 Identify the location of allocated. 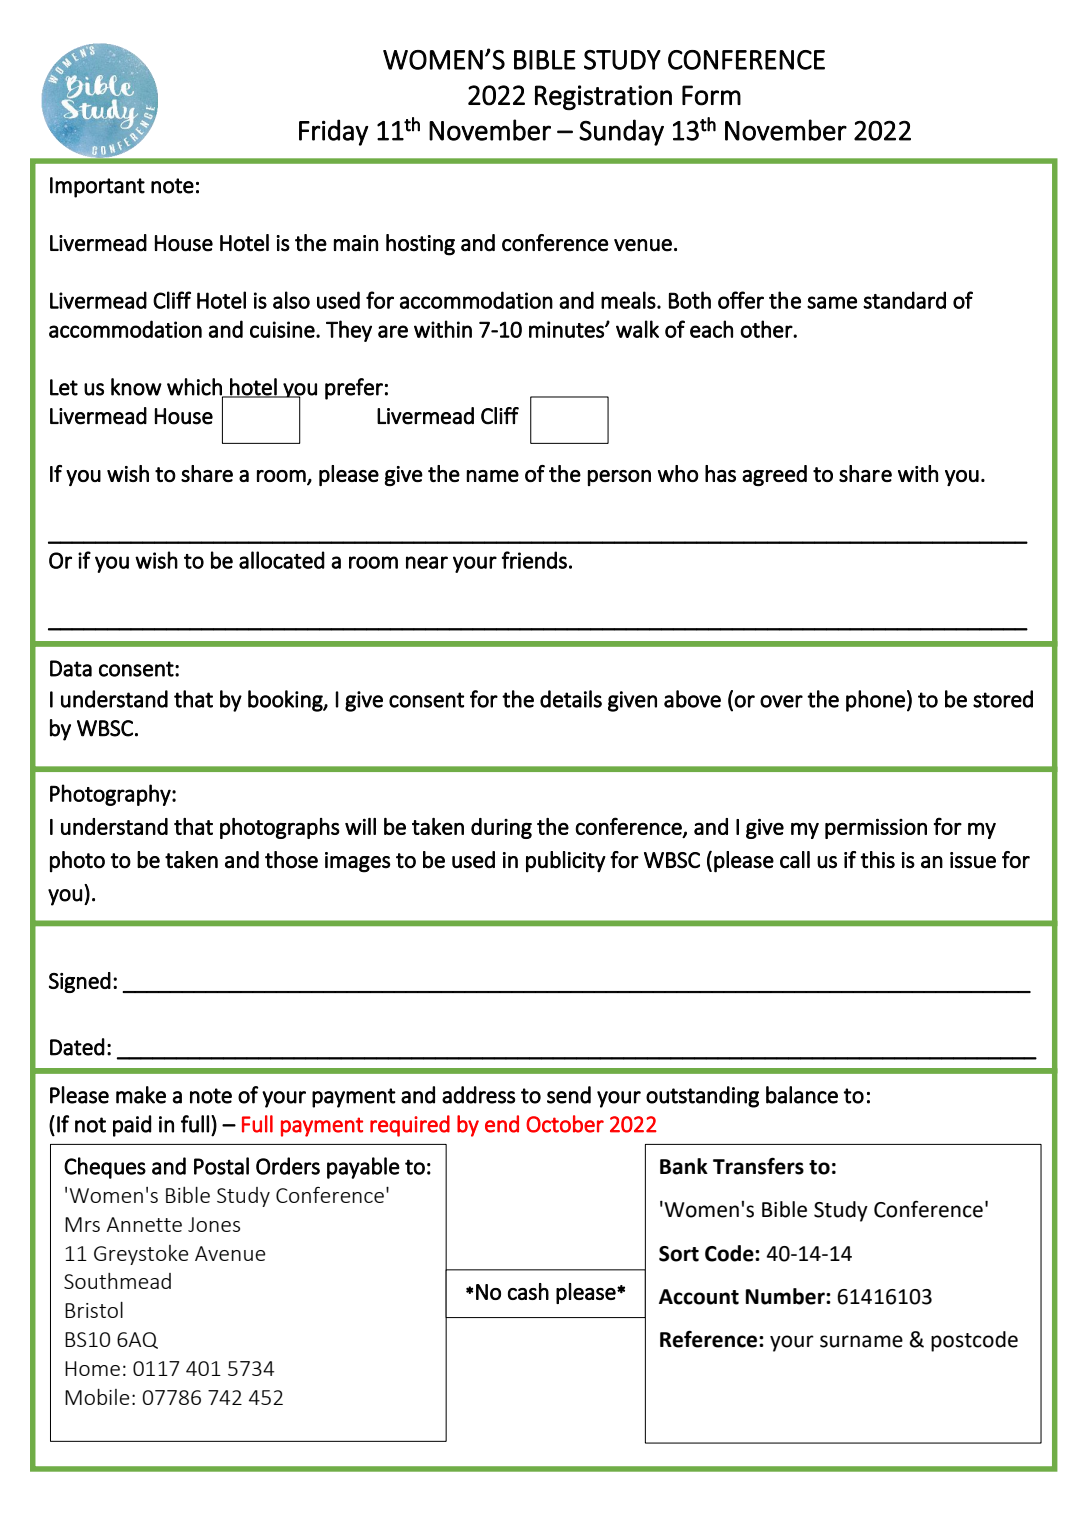
(282, 560).
